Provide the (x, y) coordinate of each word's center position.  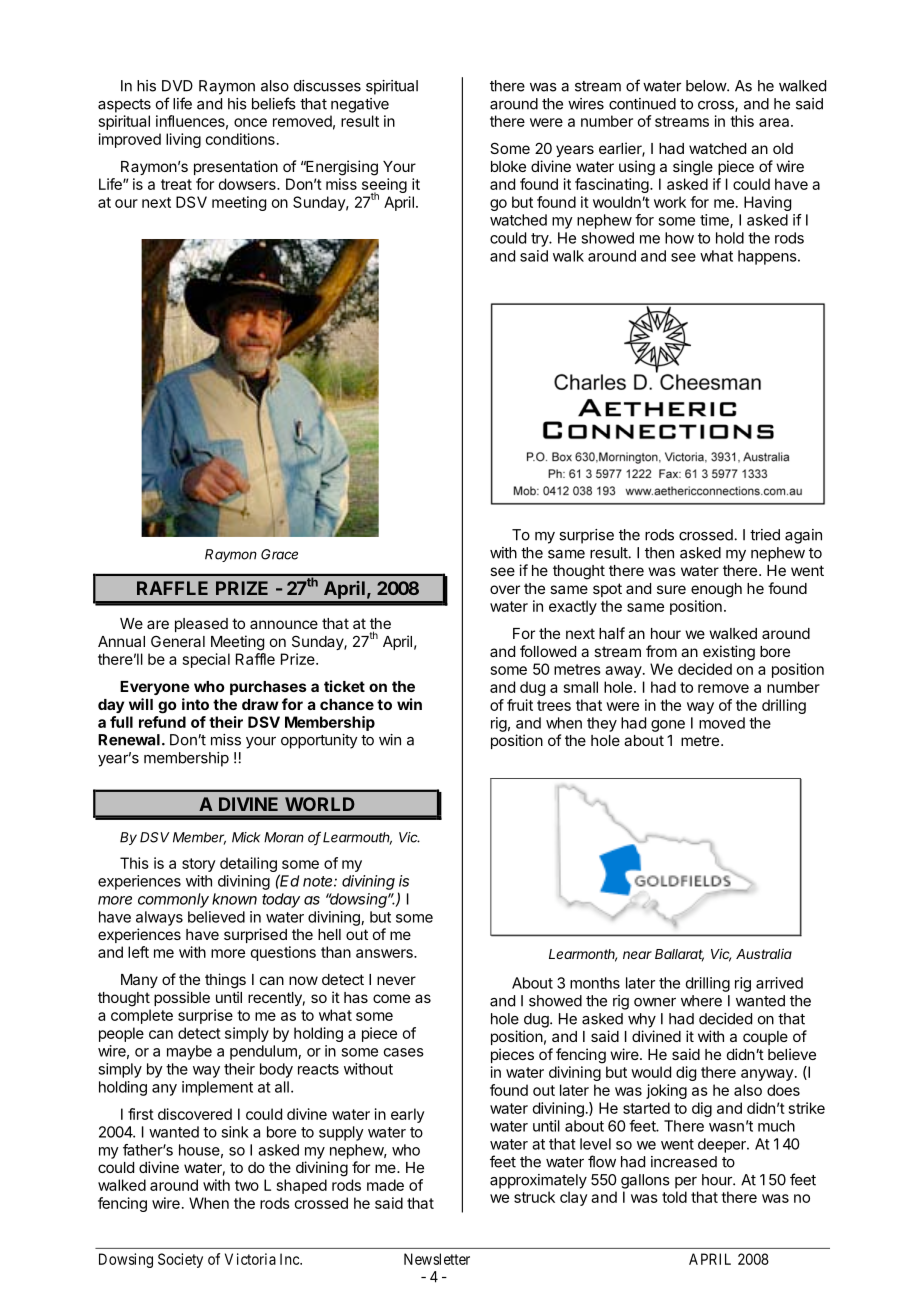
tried (765, 535)
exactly (573, 607)
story (198, 865)
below (707, 86)
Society (180, 1260)
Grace (279, 554)
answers (385, 953)
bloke (508, 166)
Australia (764, 953)
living (183, 140)
